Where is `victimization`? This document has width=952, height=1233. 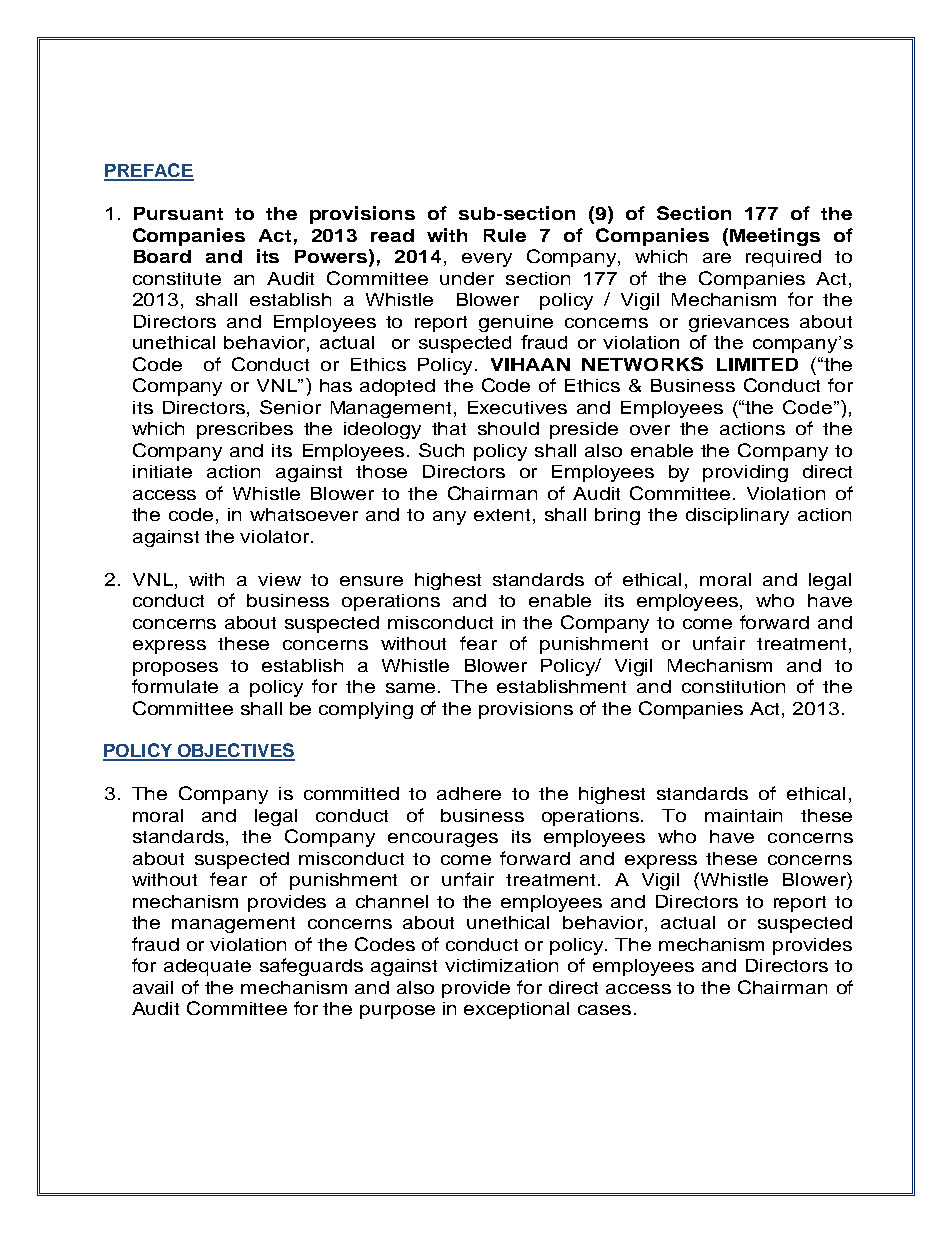 victimization is located at coordinates (501, 965).
